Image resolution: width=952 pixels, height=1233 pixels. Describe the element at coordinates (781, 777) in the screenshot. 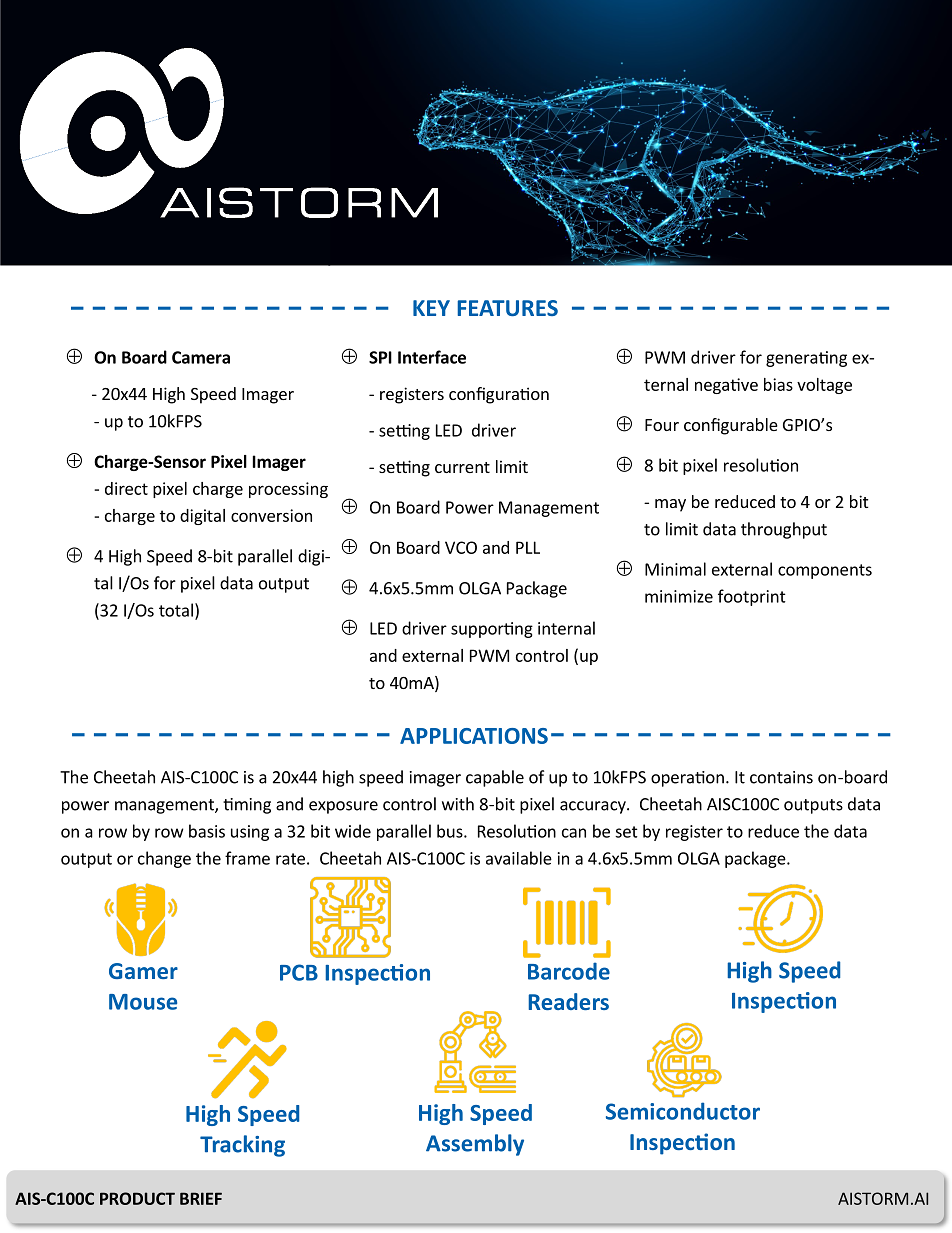

I see `contains` at that location.
